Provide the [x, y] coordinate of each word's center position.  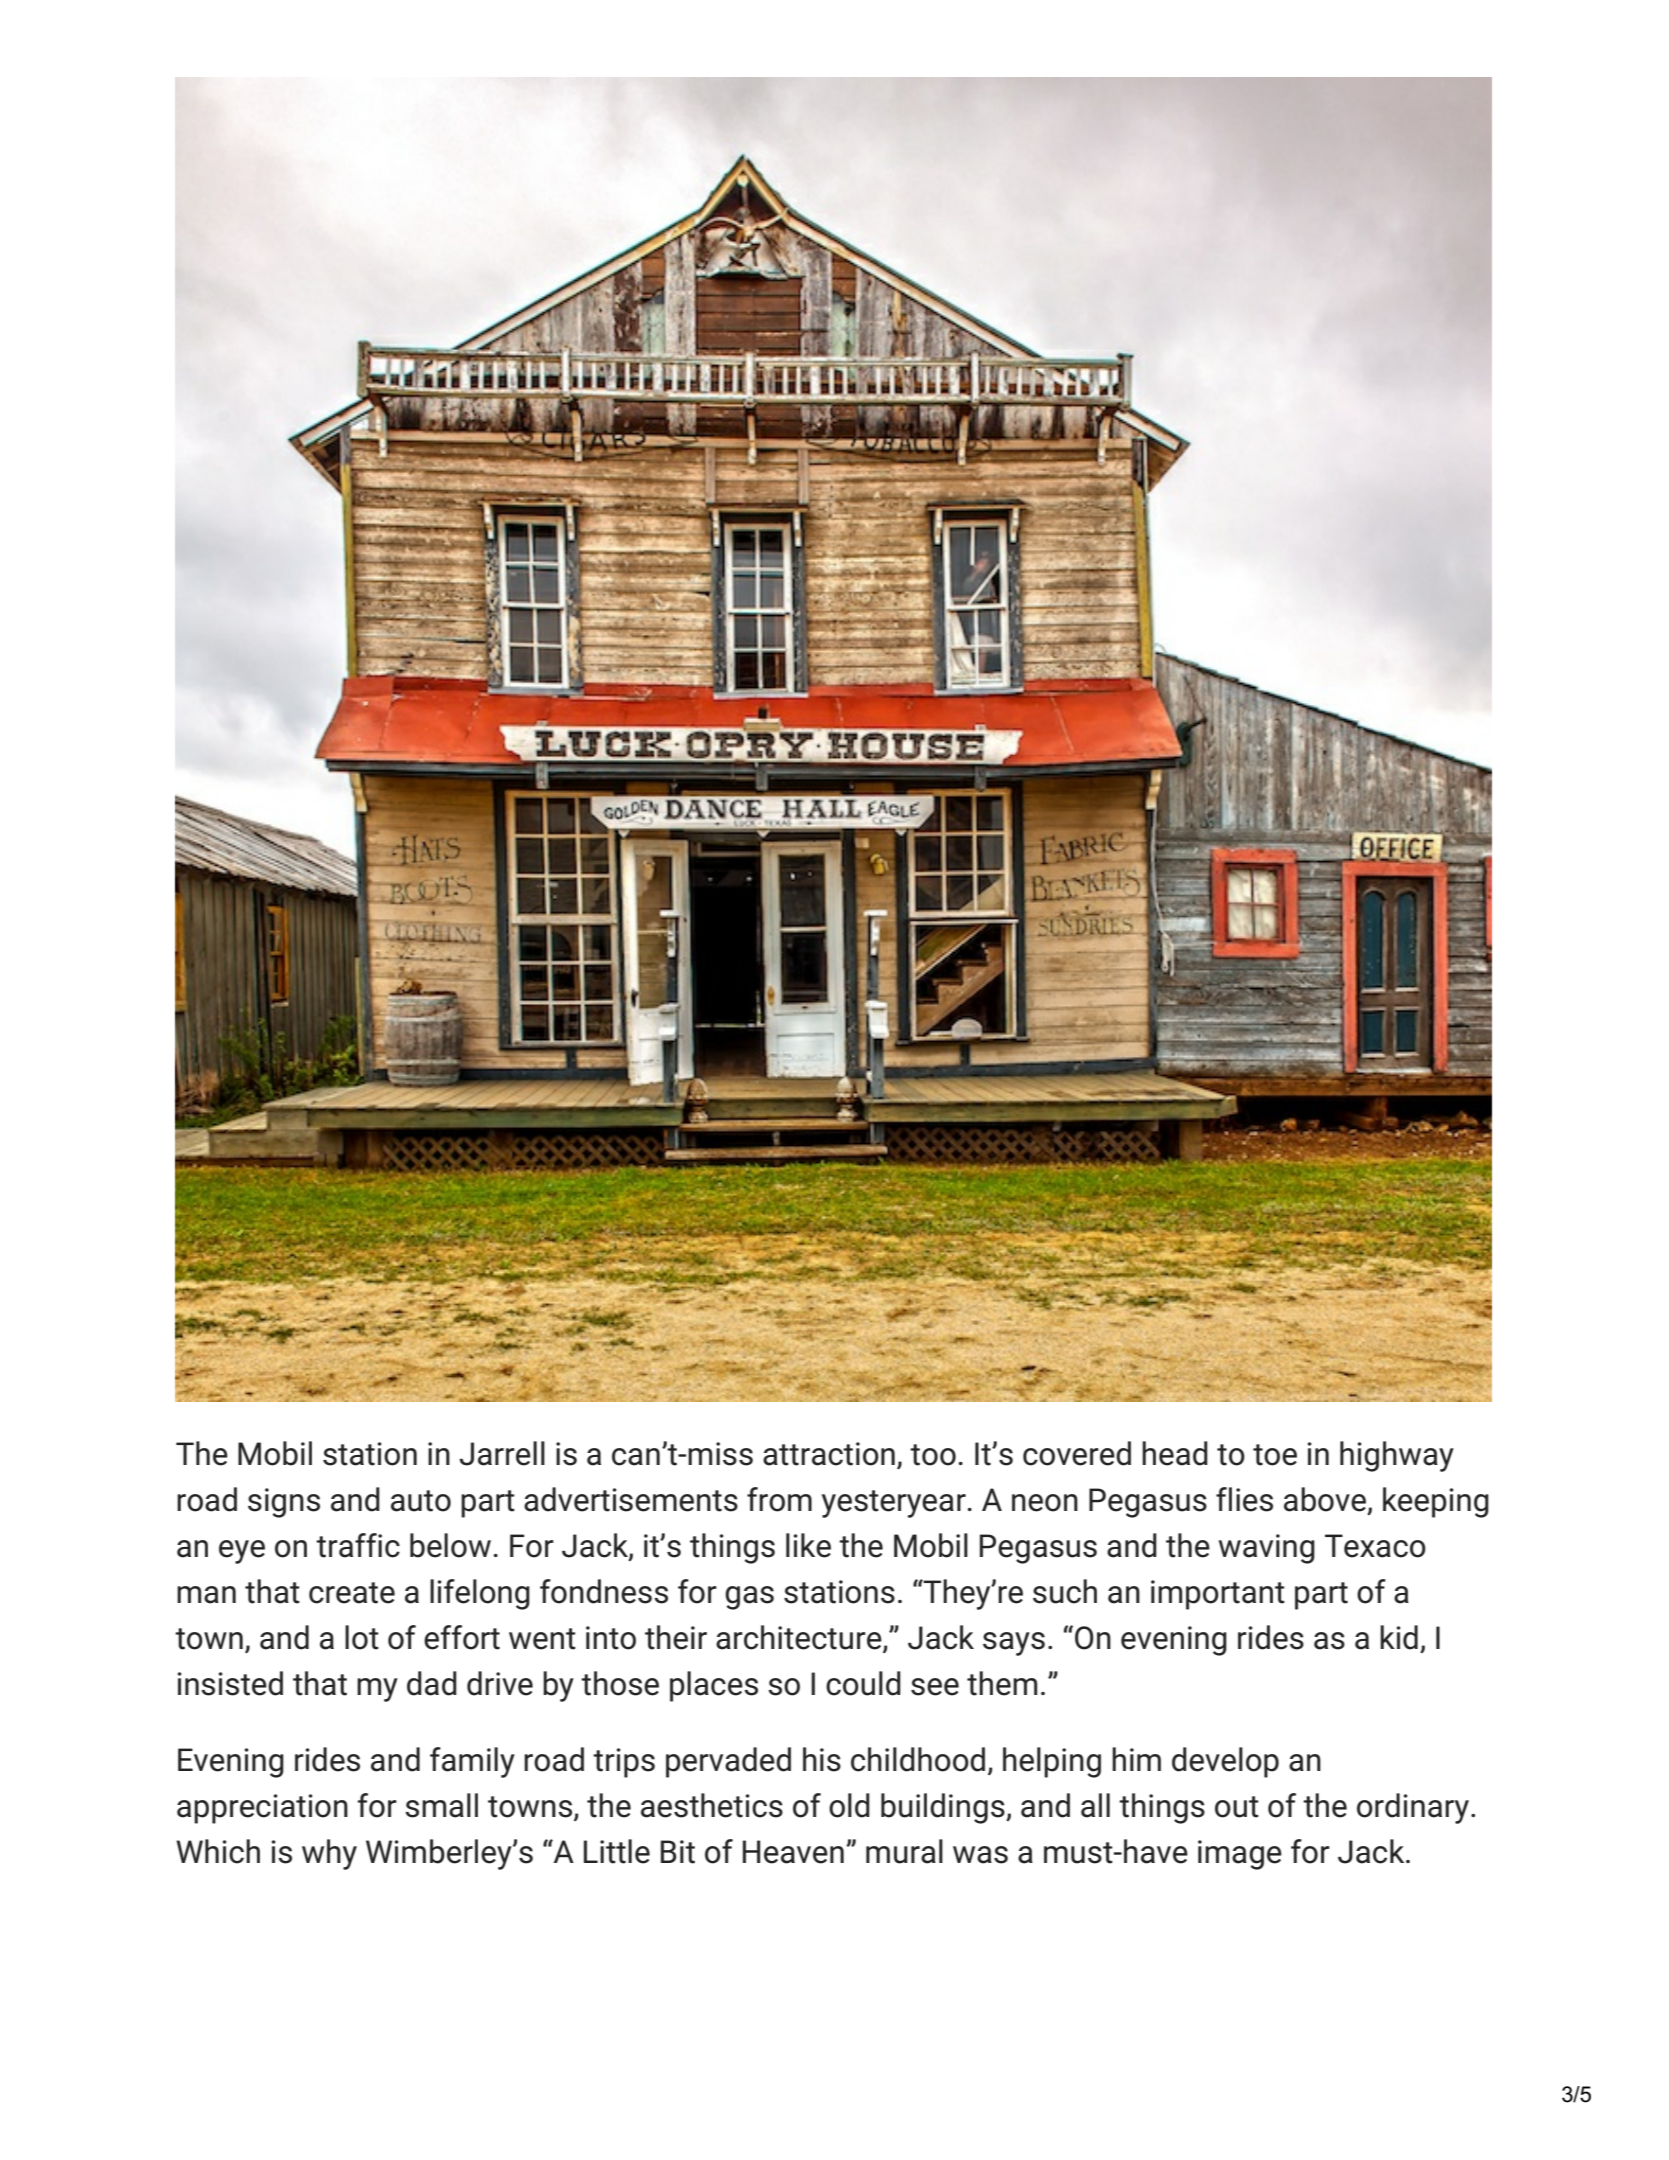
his [822, 1759]
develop [1225, 1762]
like [808, 1545]
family [472, 1762]
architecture [800, 1638]
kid [1399, 1637]
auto [421, 1501]
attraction [829, 1454]
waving [1267, 1549]
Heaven [793, 1852]
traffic [358, 1545]
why [329, 1854]
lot [362, 1637]
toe [1275, 1455]
